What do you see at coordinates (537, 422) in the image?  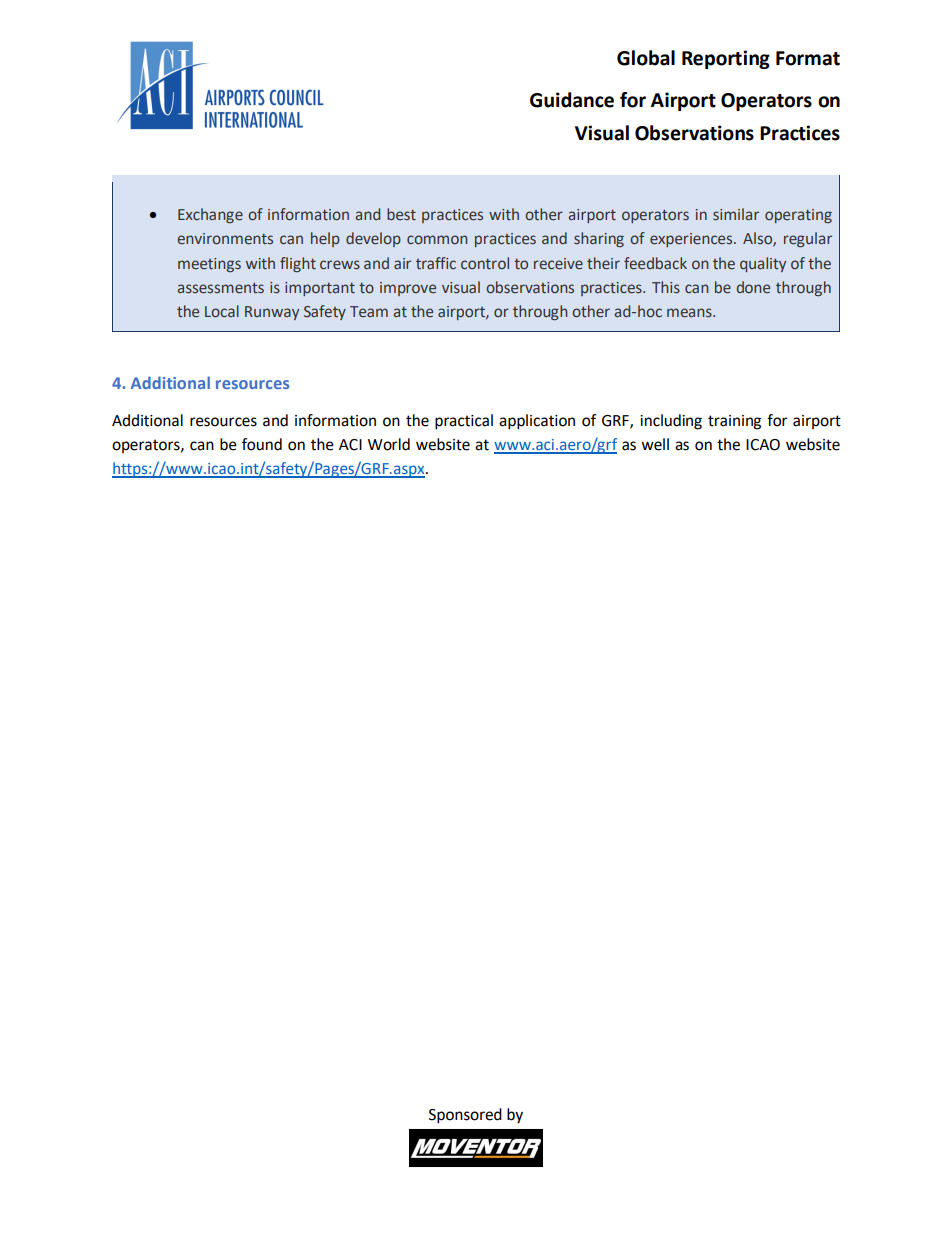 I see `application` at bounding box center [537, 422].
